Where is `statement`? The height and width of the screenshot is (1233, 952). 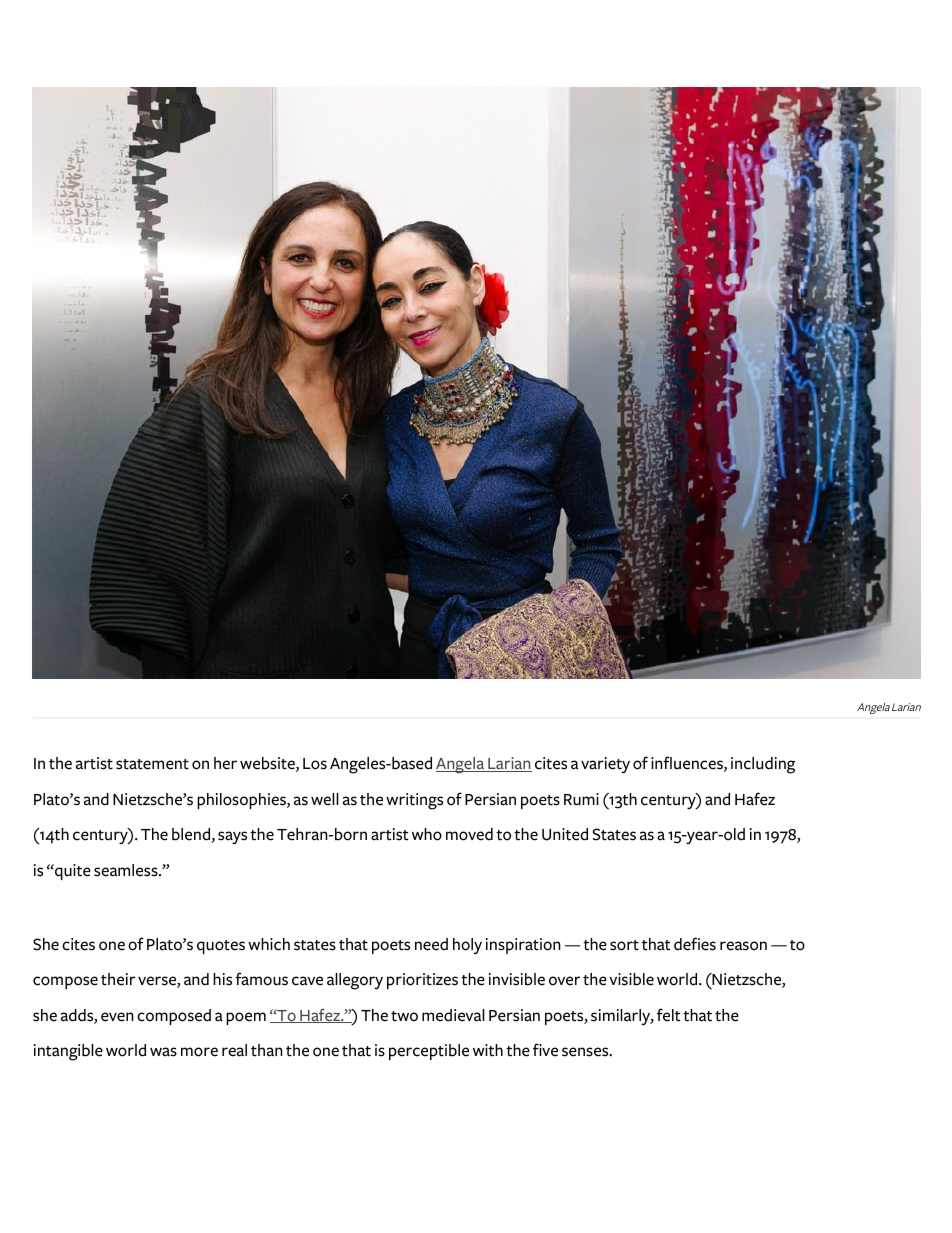 statement is located at coordinates (152, 764).
